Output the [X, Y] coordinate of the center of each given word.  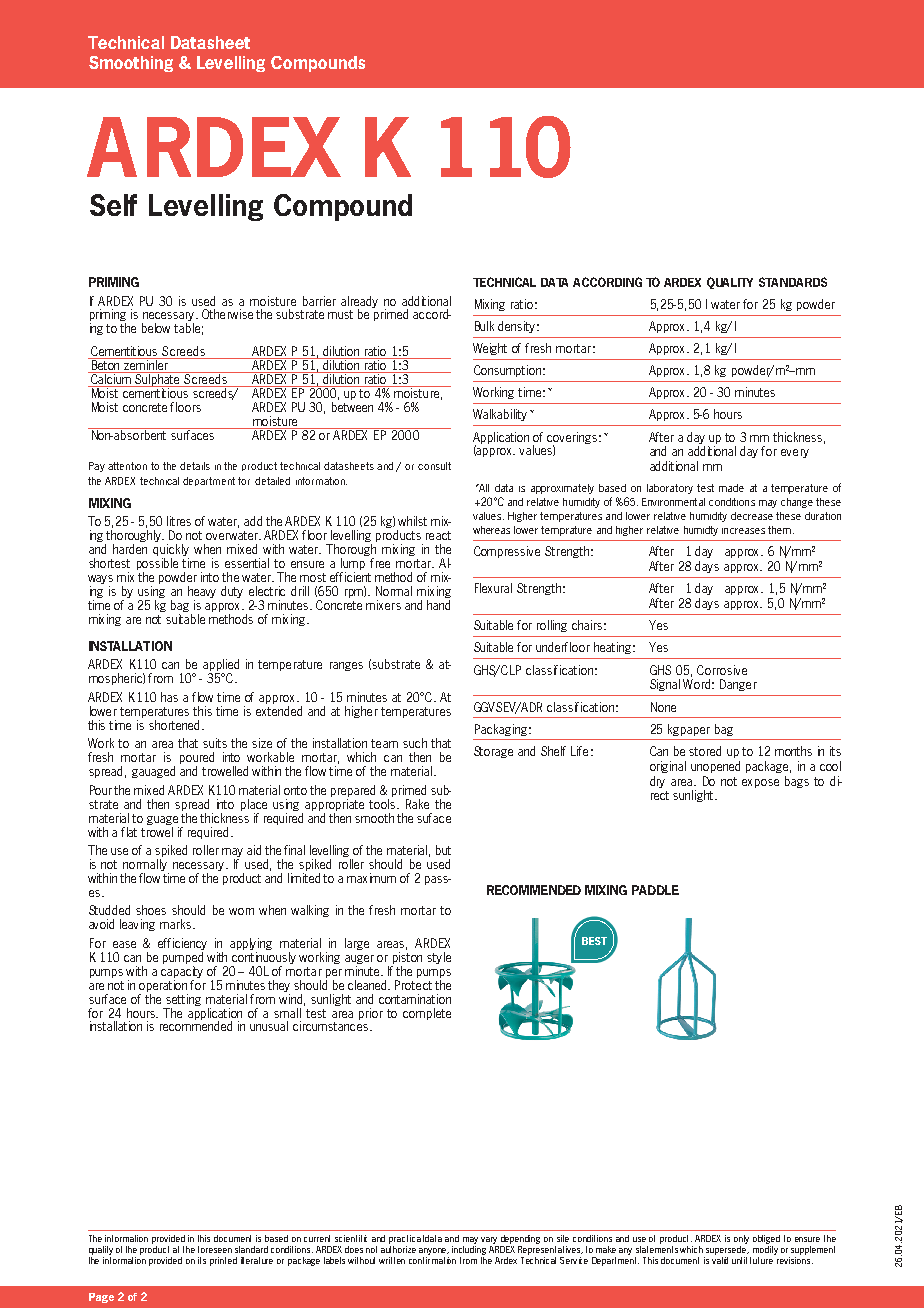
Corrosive [722, 670]
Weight [490, 349]
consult [434, 466]
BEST [594, 941]
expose [760, 783]
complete [427, 1014]
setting [183, 1000]
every [795, 453]
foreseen [215, 1249]
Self [113, 205]
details [195, 466]
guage [162, 820]
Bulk [484, 326]
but [443, 850]
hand [438, 605]
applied [221, 666]
